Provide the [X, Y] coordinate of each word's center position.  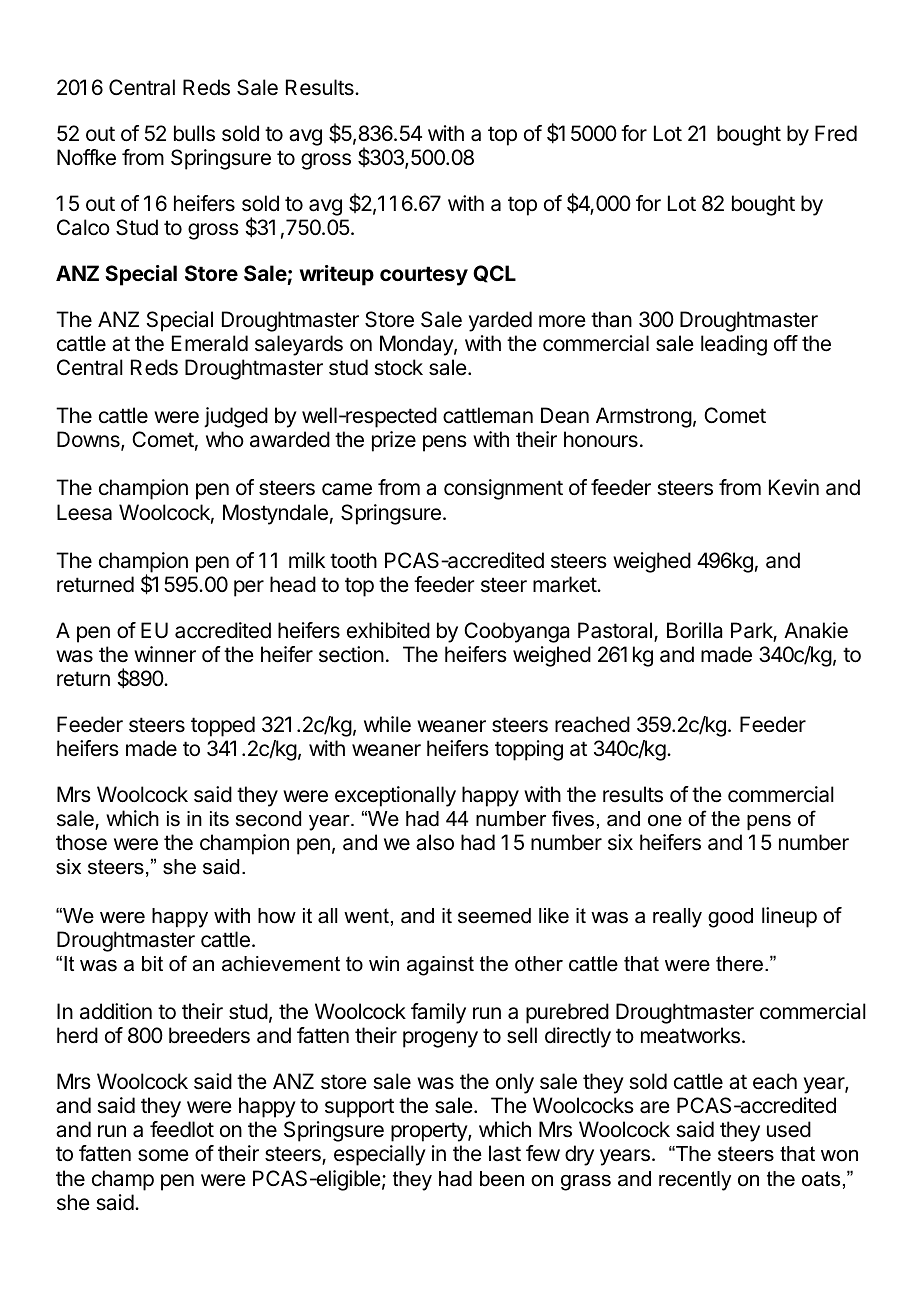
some [163, 1155]
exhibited [388, 630]
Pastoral [615, 630]
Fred [836, 133]
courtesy [424, 276]
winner [165, 654]
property [430, 1132]
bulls [194, 133]
